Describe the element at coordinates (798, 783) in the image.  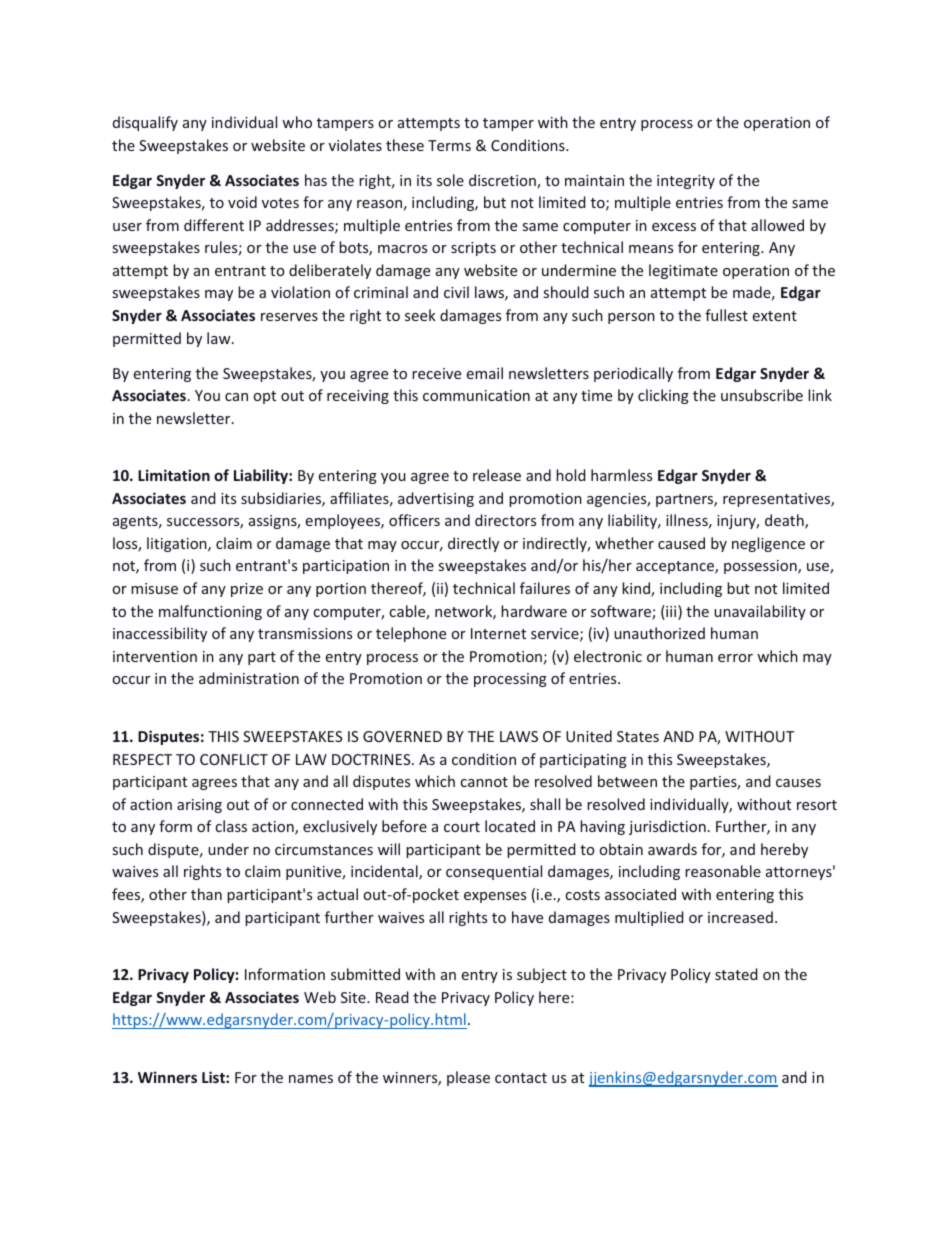
I see `causes` at that location.
